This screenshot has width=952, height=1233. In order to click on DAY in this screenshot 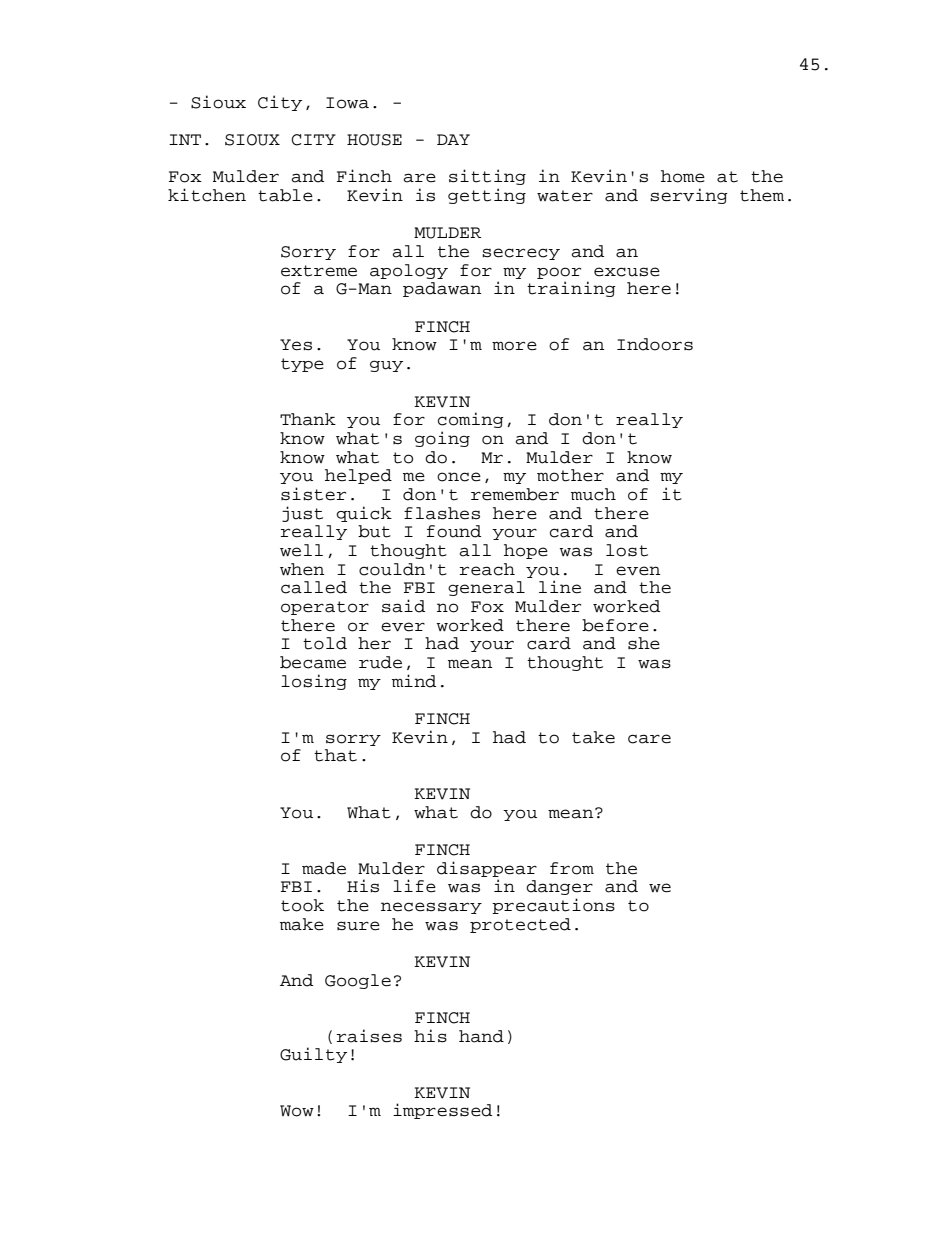, I will do `click(453, 139)`.
